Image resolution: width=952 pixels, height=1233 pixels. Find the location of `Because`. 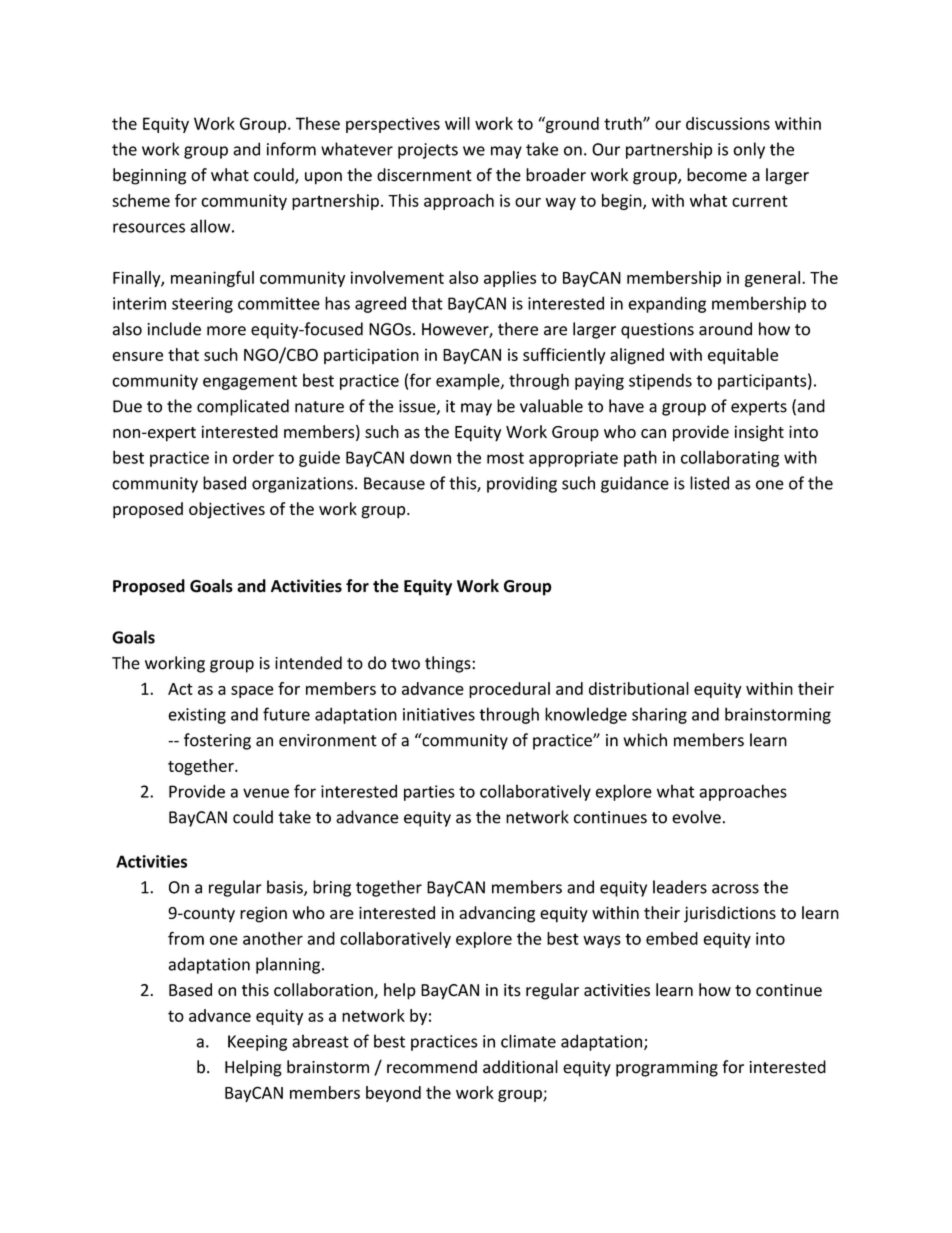

Because is located at coordinates (394, 483).
